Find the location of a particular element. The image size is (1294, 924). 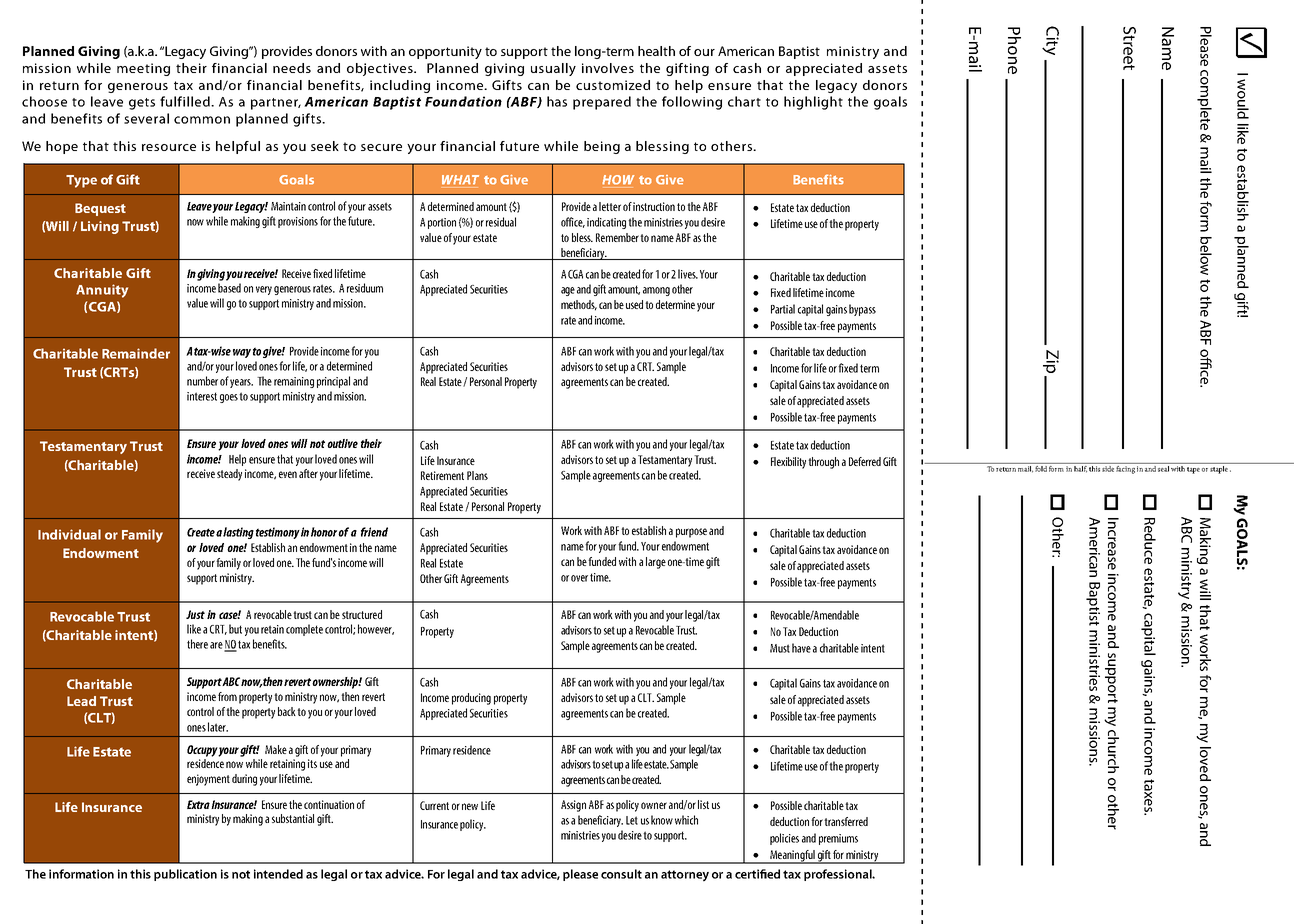

meeting is located at coordinates (143, 69).
